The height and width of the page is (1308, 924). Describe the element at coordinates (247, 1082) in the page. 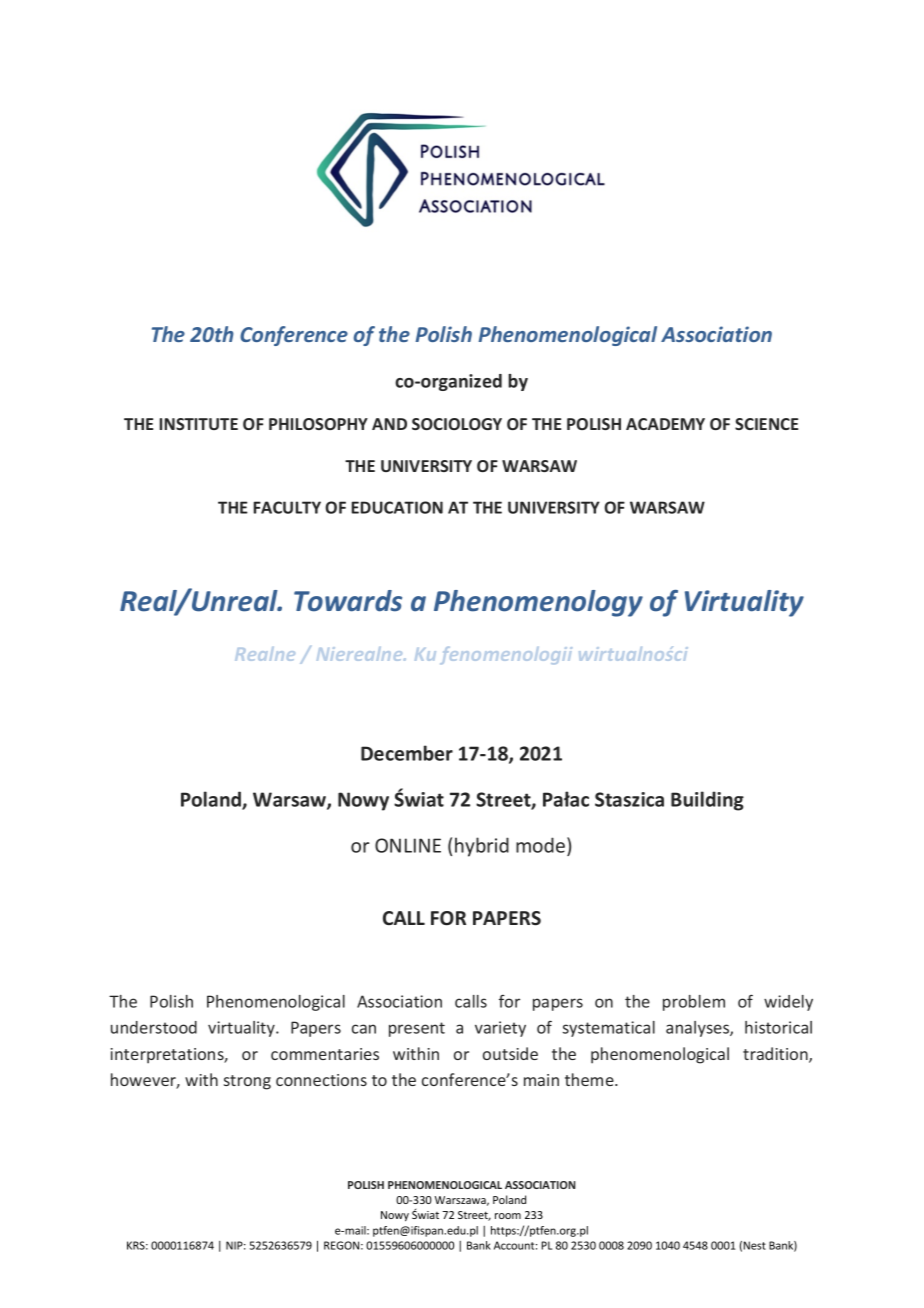

I see `strong` at that location.
